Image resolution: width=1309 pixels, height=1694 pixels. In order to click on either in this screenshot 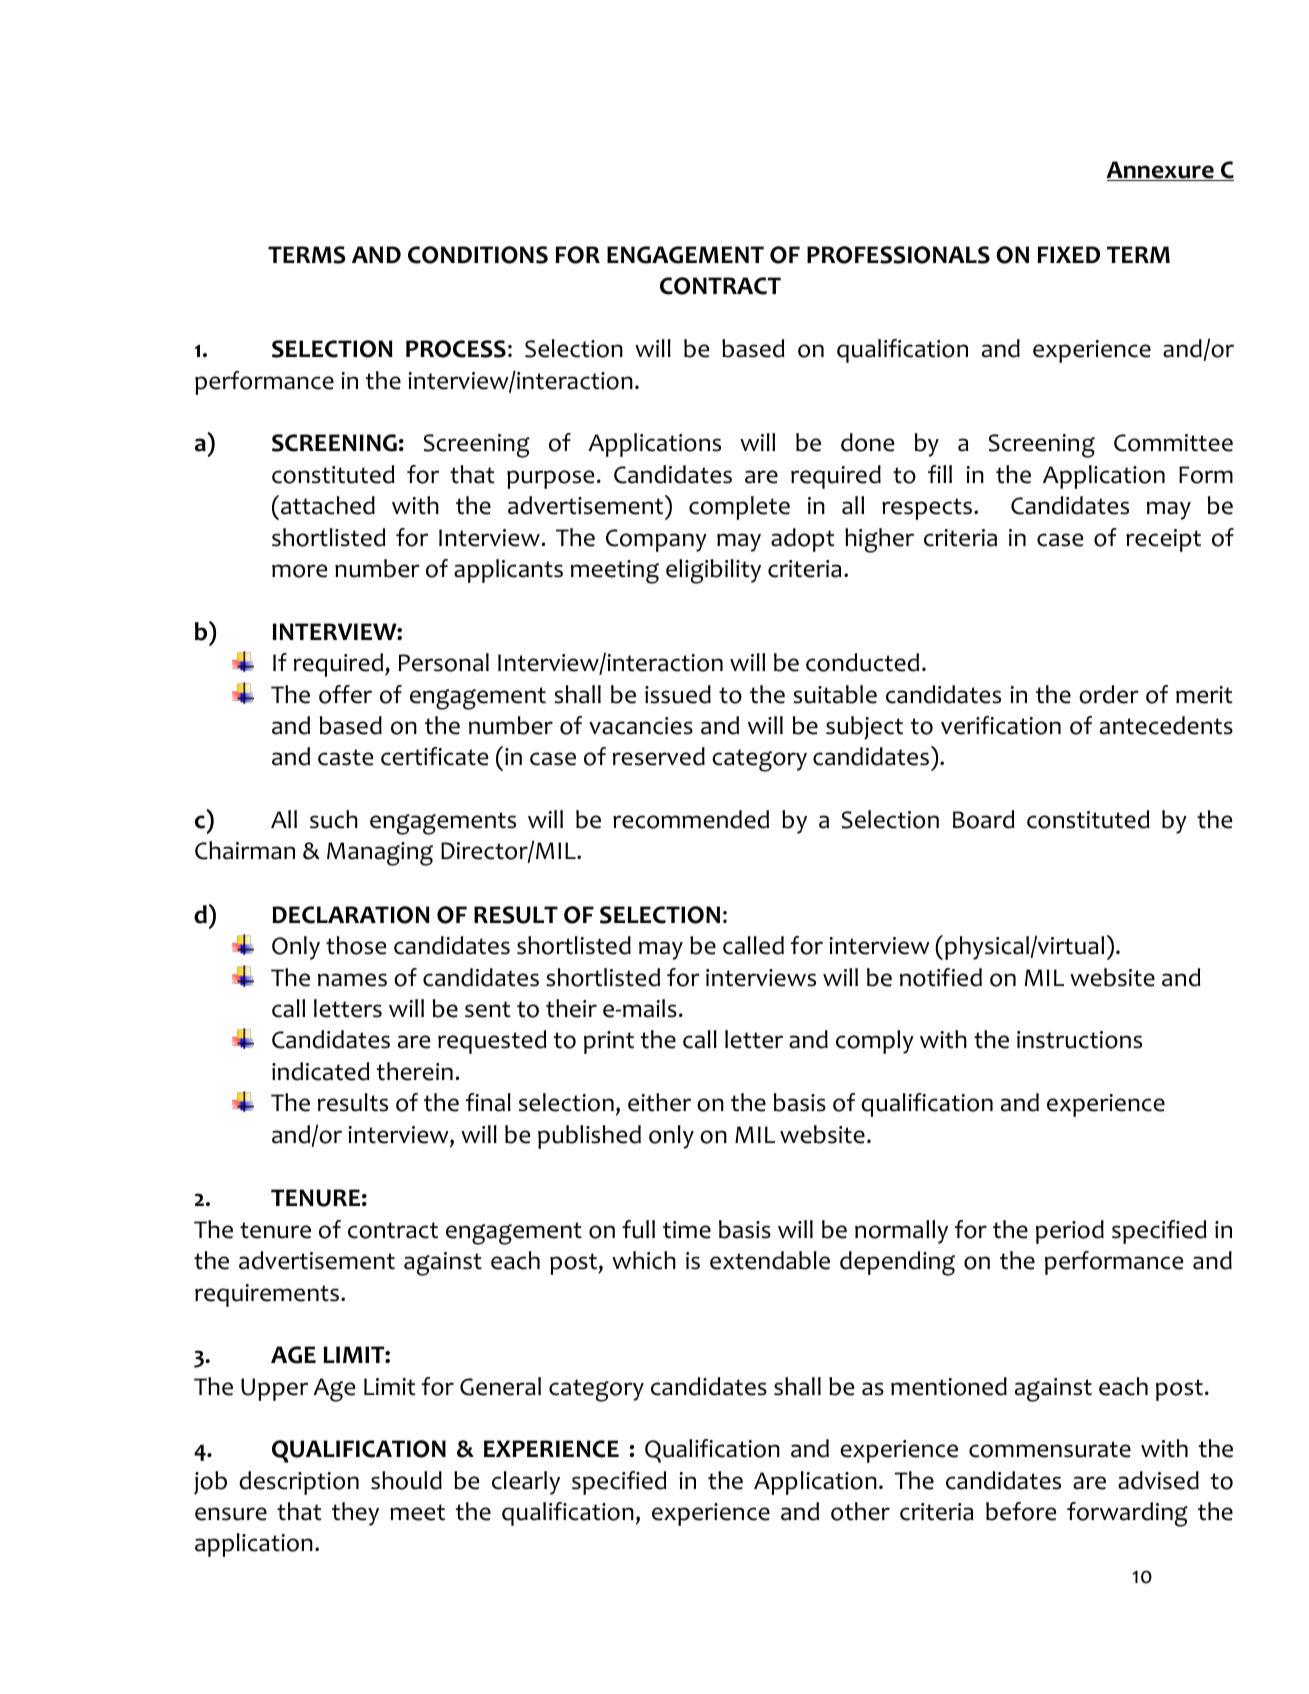, I will do `click(659, 1102)`.
